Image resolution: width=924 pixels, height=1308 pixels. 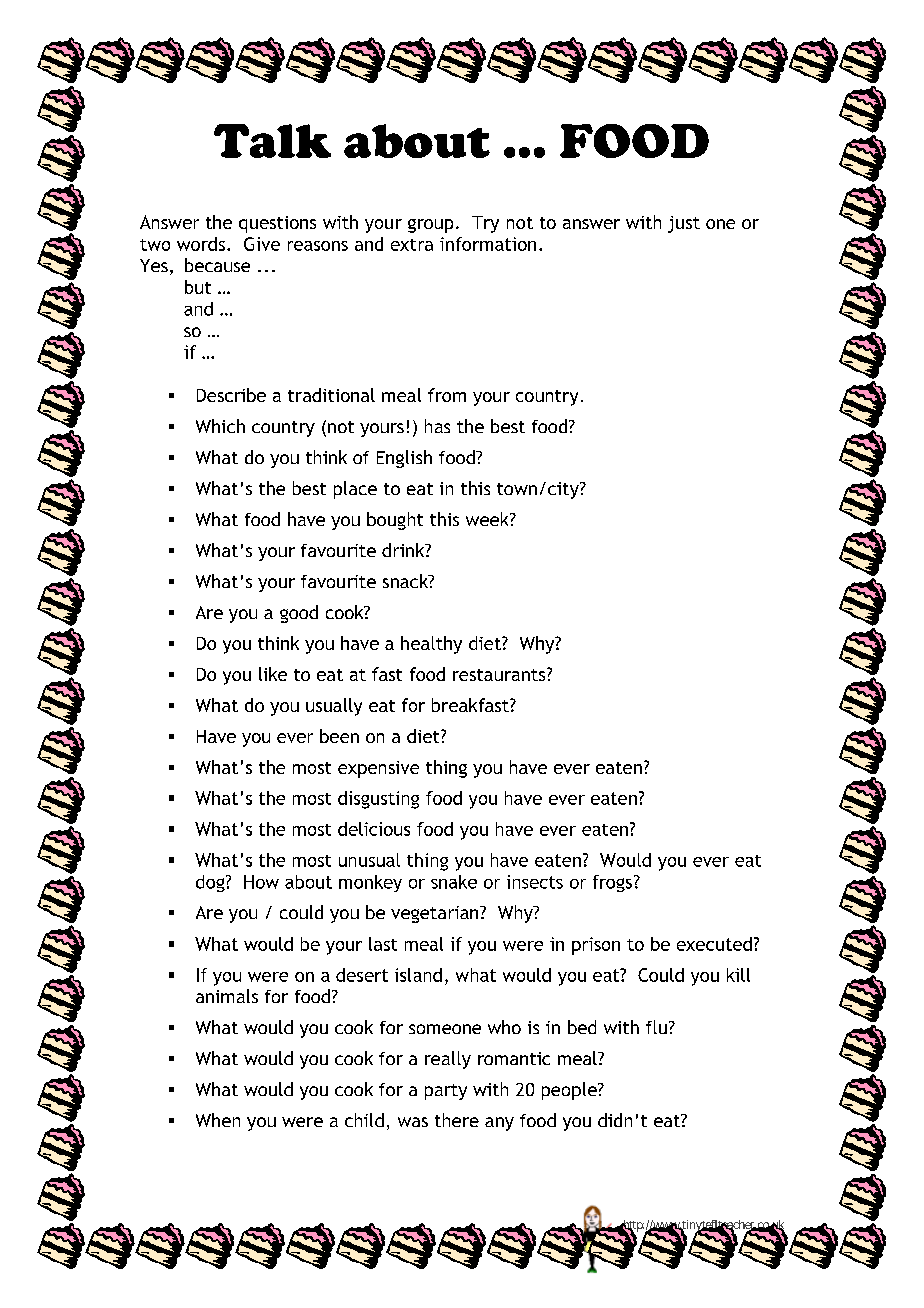 I want to click on restaurants, so click(x=500, y=674).
